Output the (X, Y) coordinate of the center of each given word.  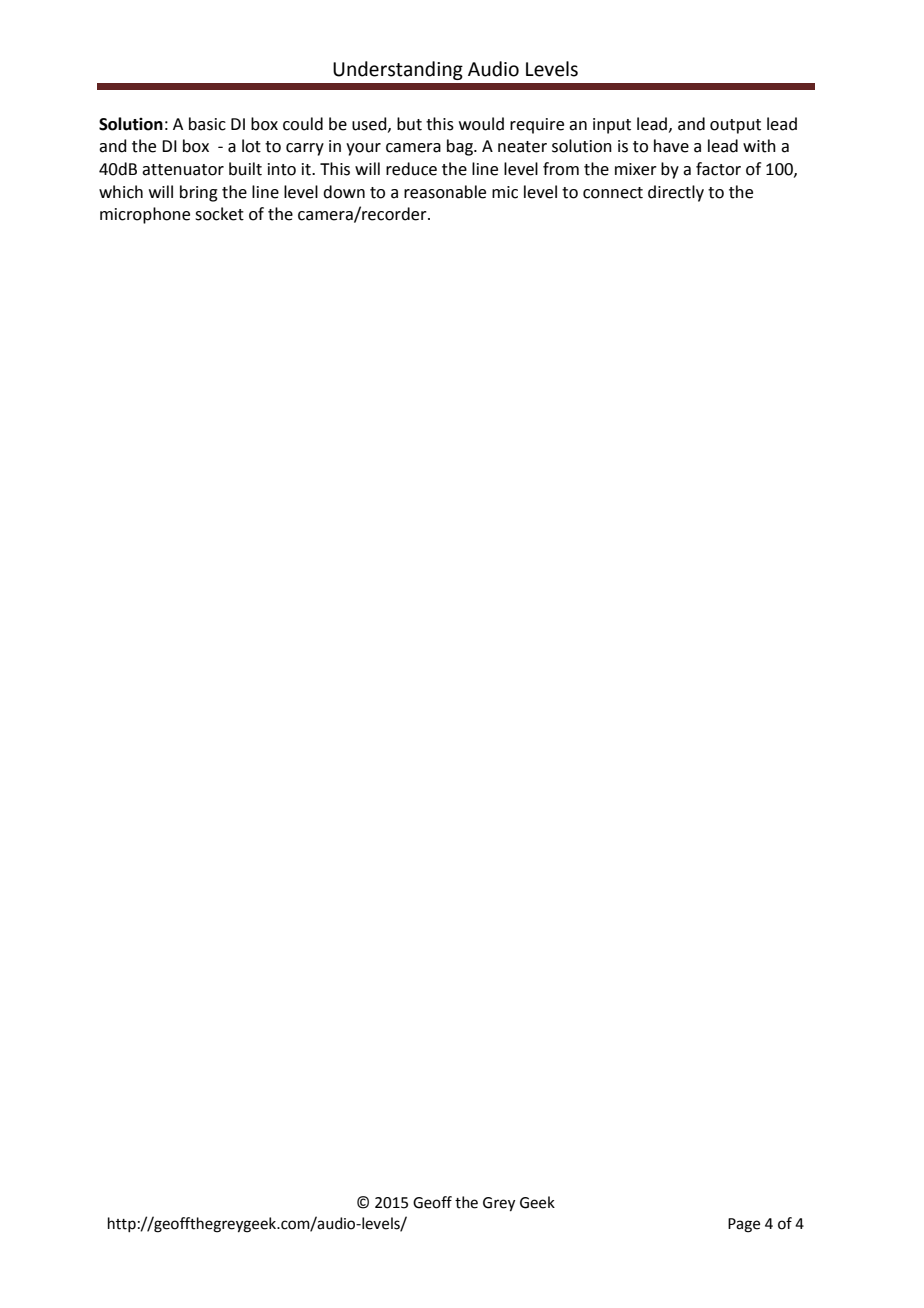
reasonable (445, 192)
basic (207, 124)
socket (219, 214)
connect (613, 193)
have (671, 146)
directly (676, 193)
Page (744, 1225)
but (409, 124)
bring (199, 193)
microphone (145, 215)
